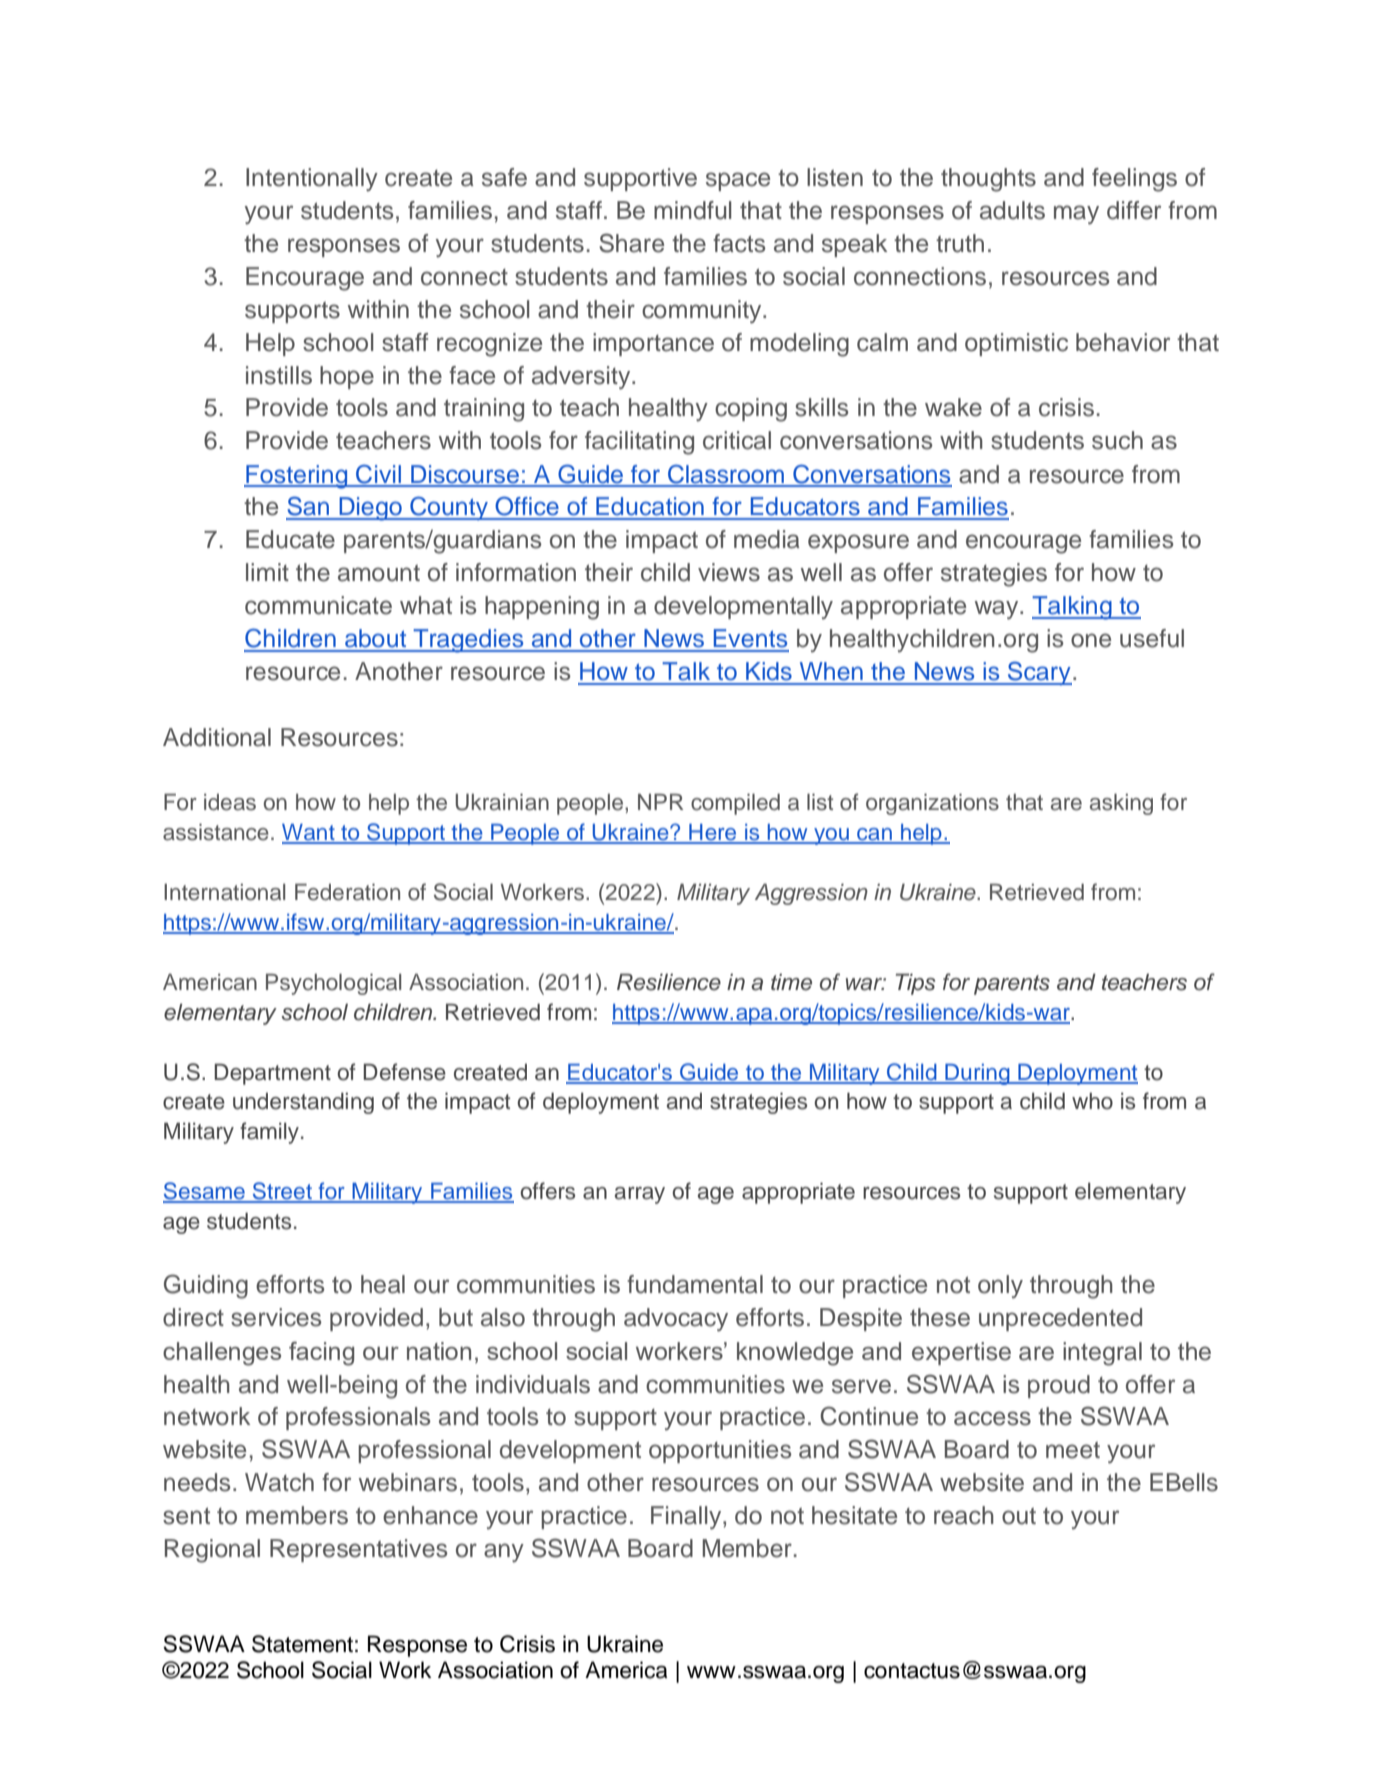  Describe the element at coordinates (1012, 210) in the image. I see `adults` at that location.
